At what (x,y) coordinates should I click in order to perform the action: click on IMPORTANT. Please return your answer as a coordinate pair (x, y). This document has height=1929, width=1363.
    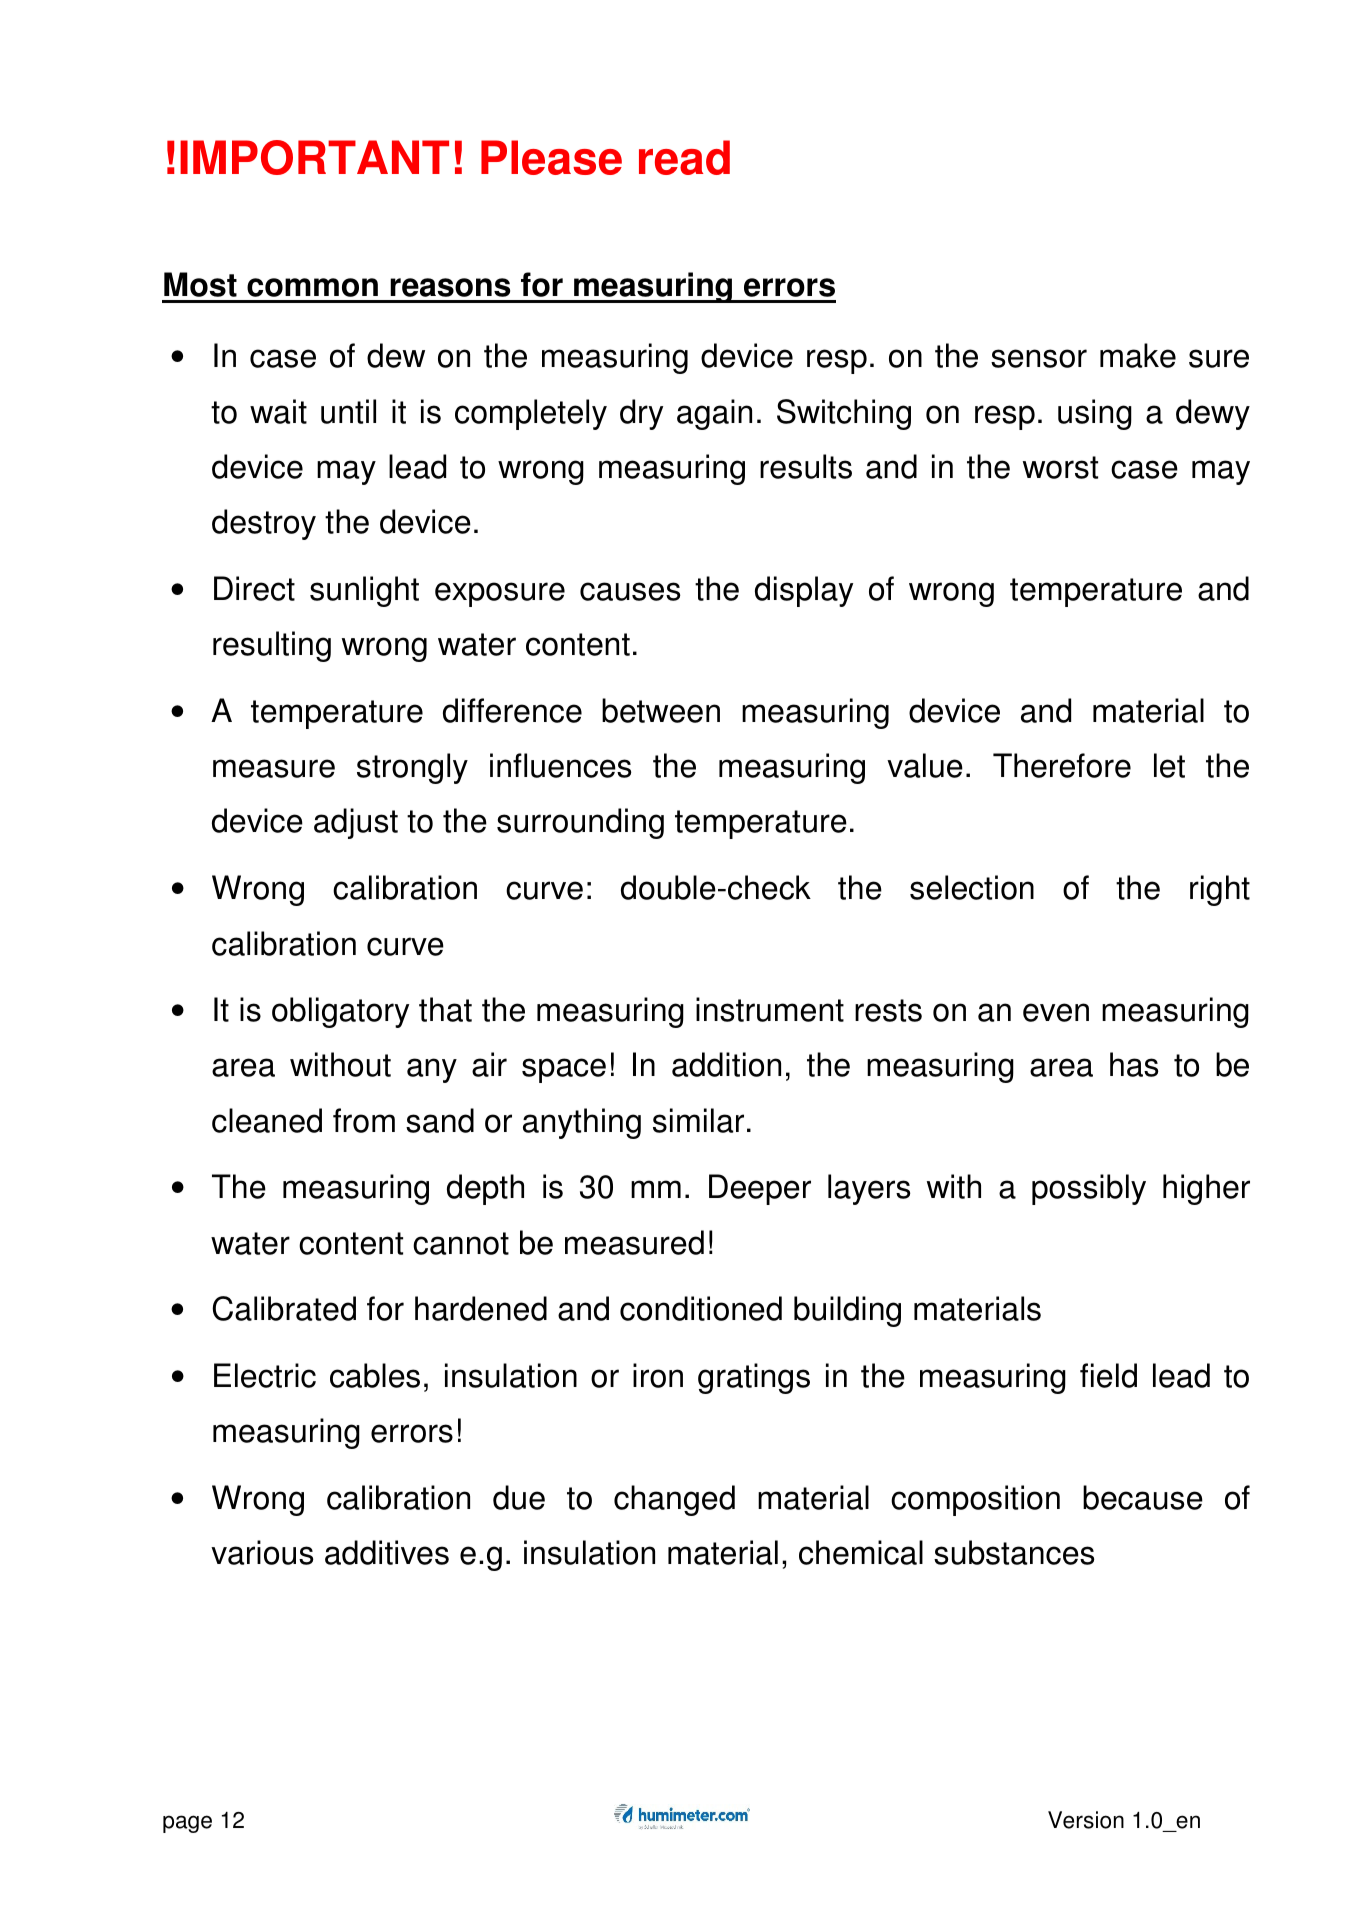
    Looking at the image, I should click on (314, 157).
